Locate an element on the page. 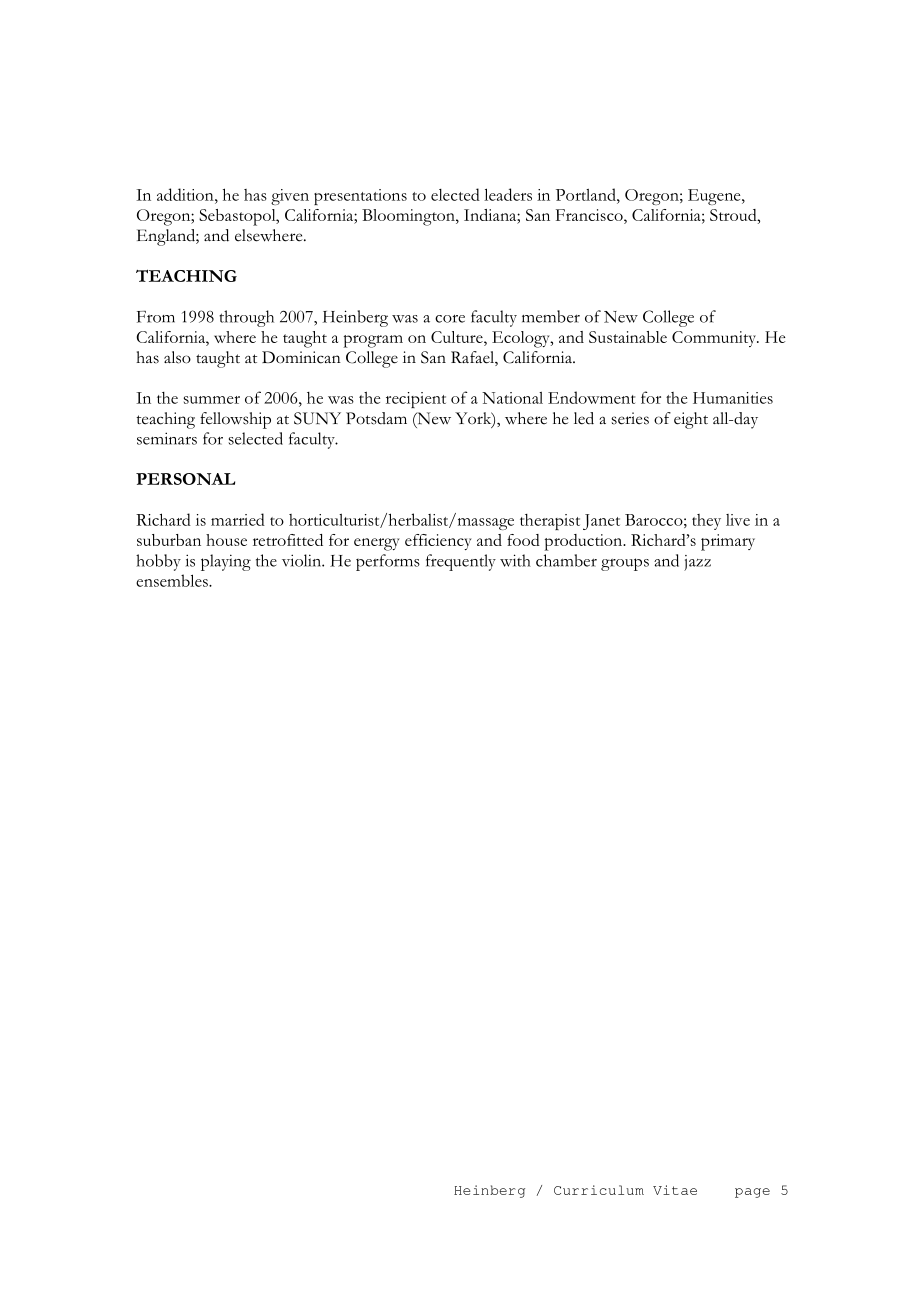  fellowship is located at coordinates (235, 420).
